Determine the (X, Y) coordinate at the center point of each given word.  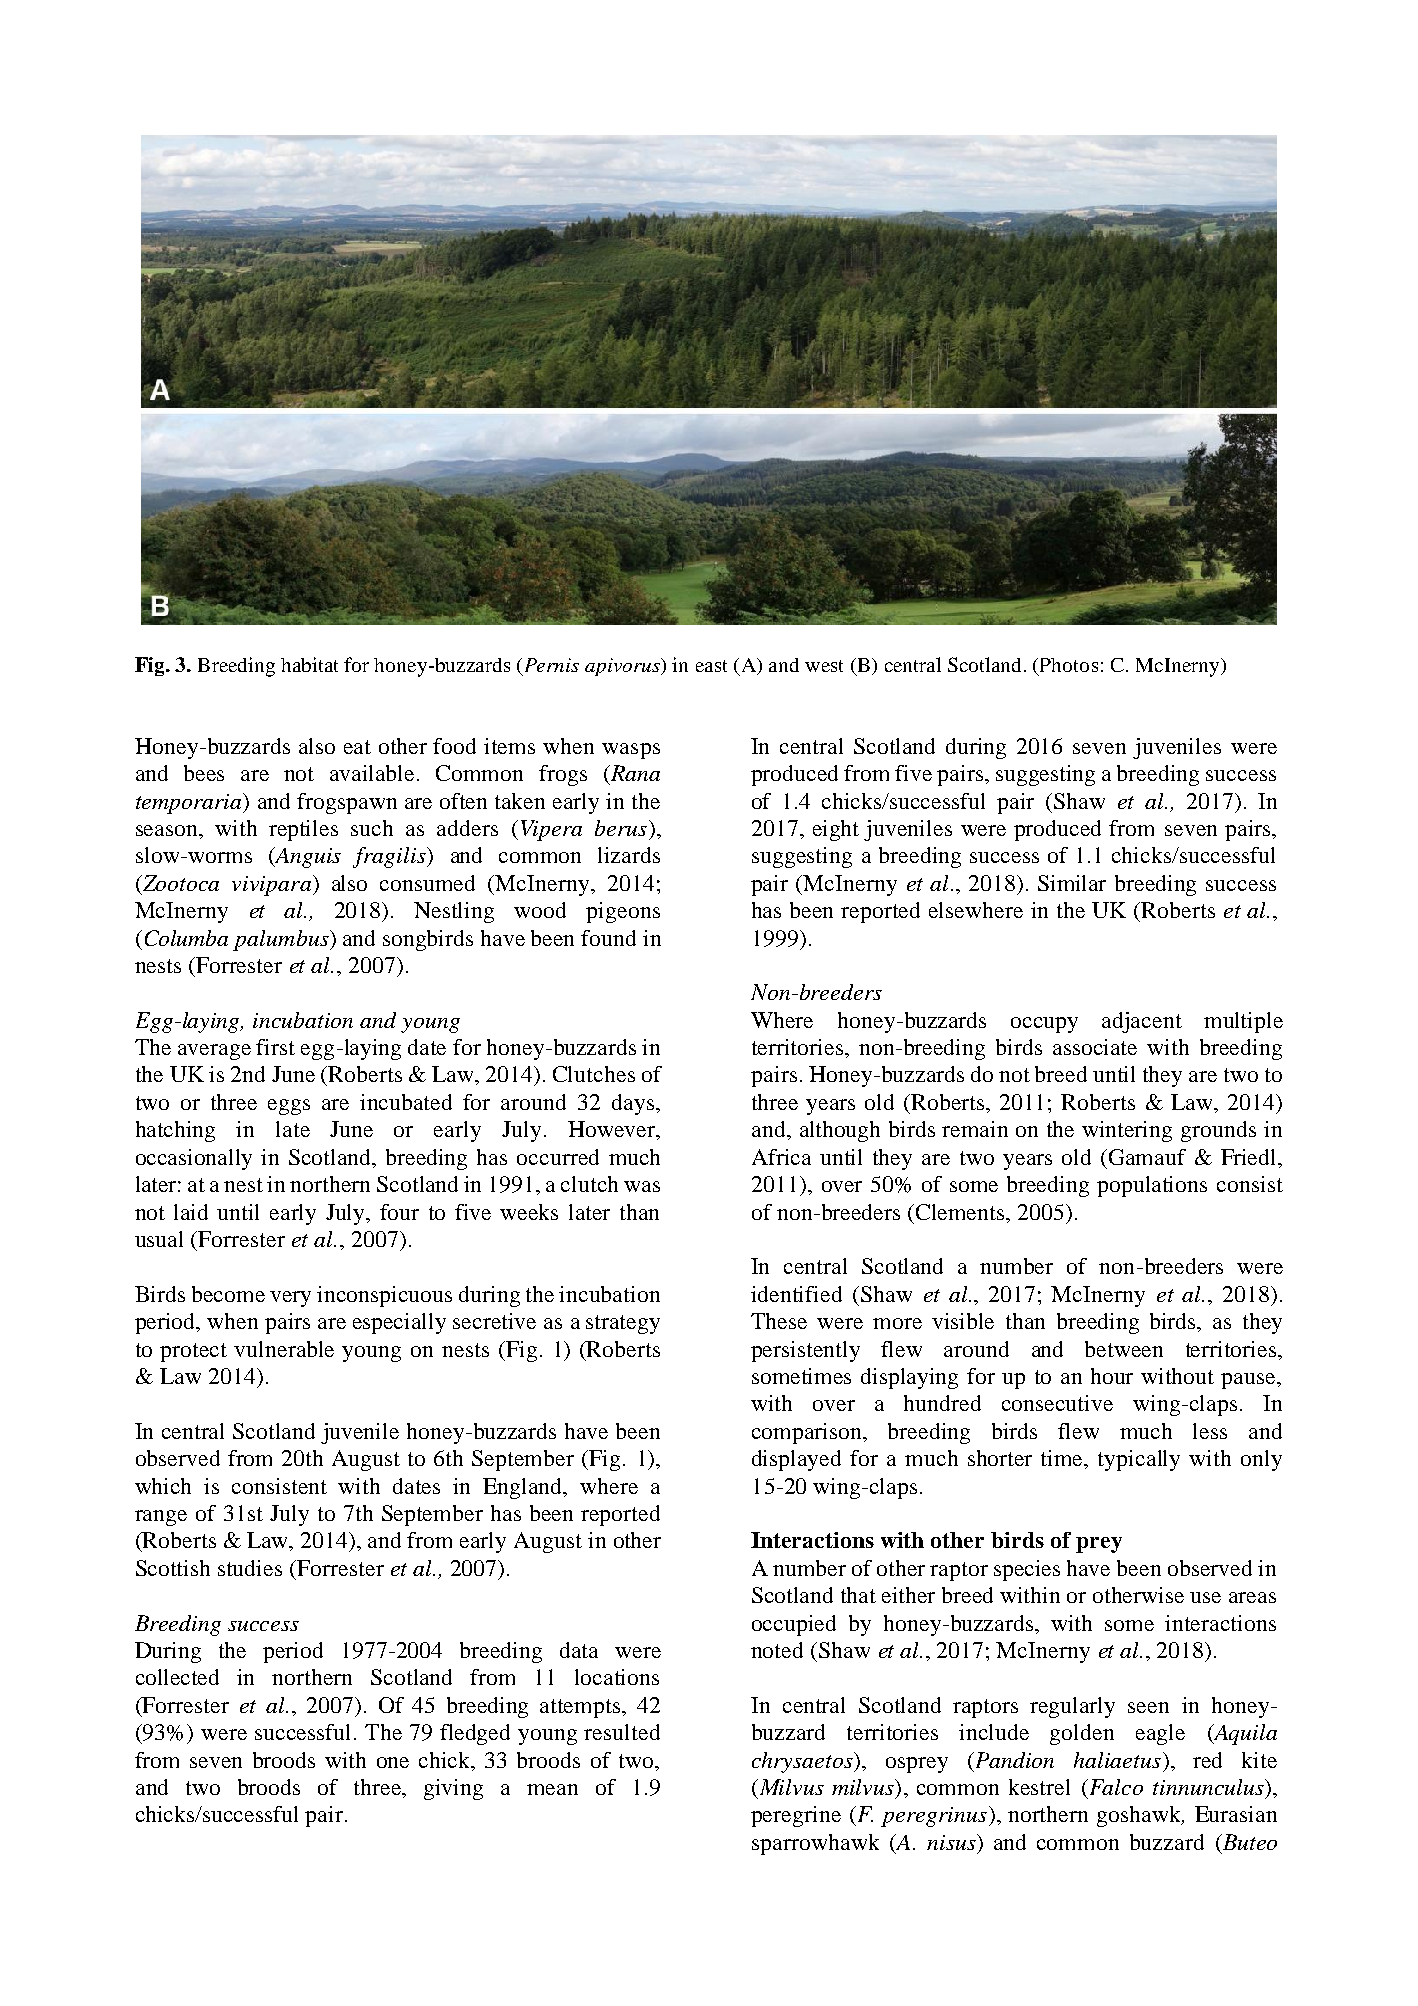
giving (453, 1789)
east (711, 666)
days (633, 1104)
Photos (1069, 665)
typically (1139, 1460)
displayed (796, 1460)
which (163, 1486)
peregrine (796, 1816)
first (275, 1047)
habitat (309, 664)
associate (1095, 1047)
